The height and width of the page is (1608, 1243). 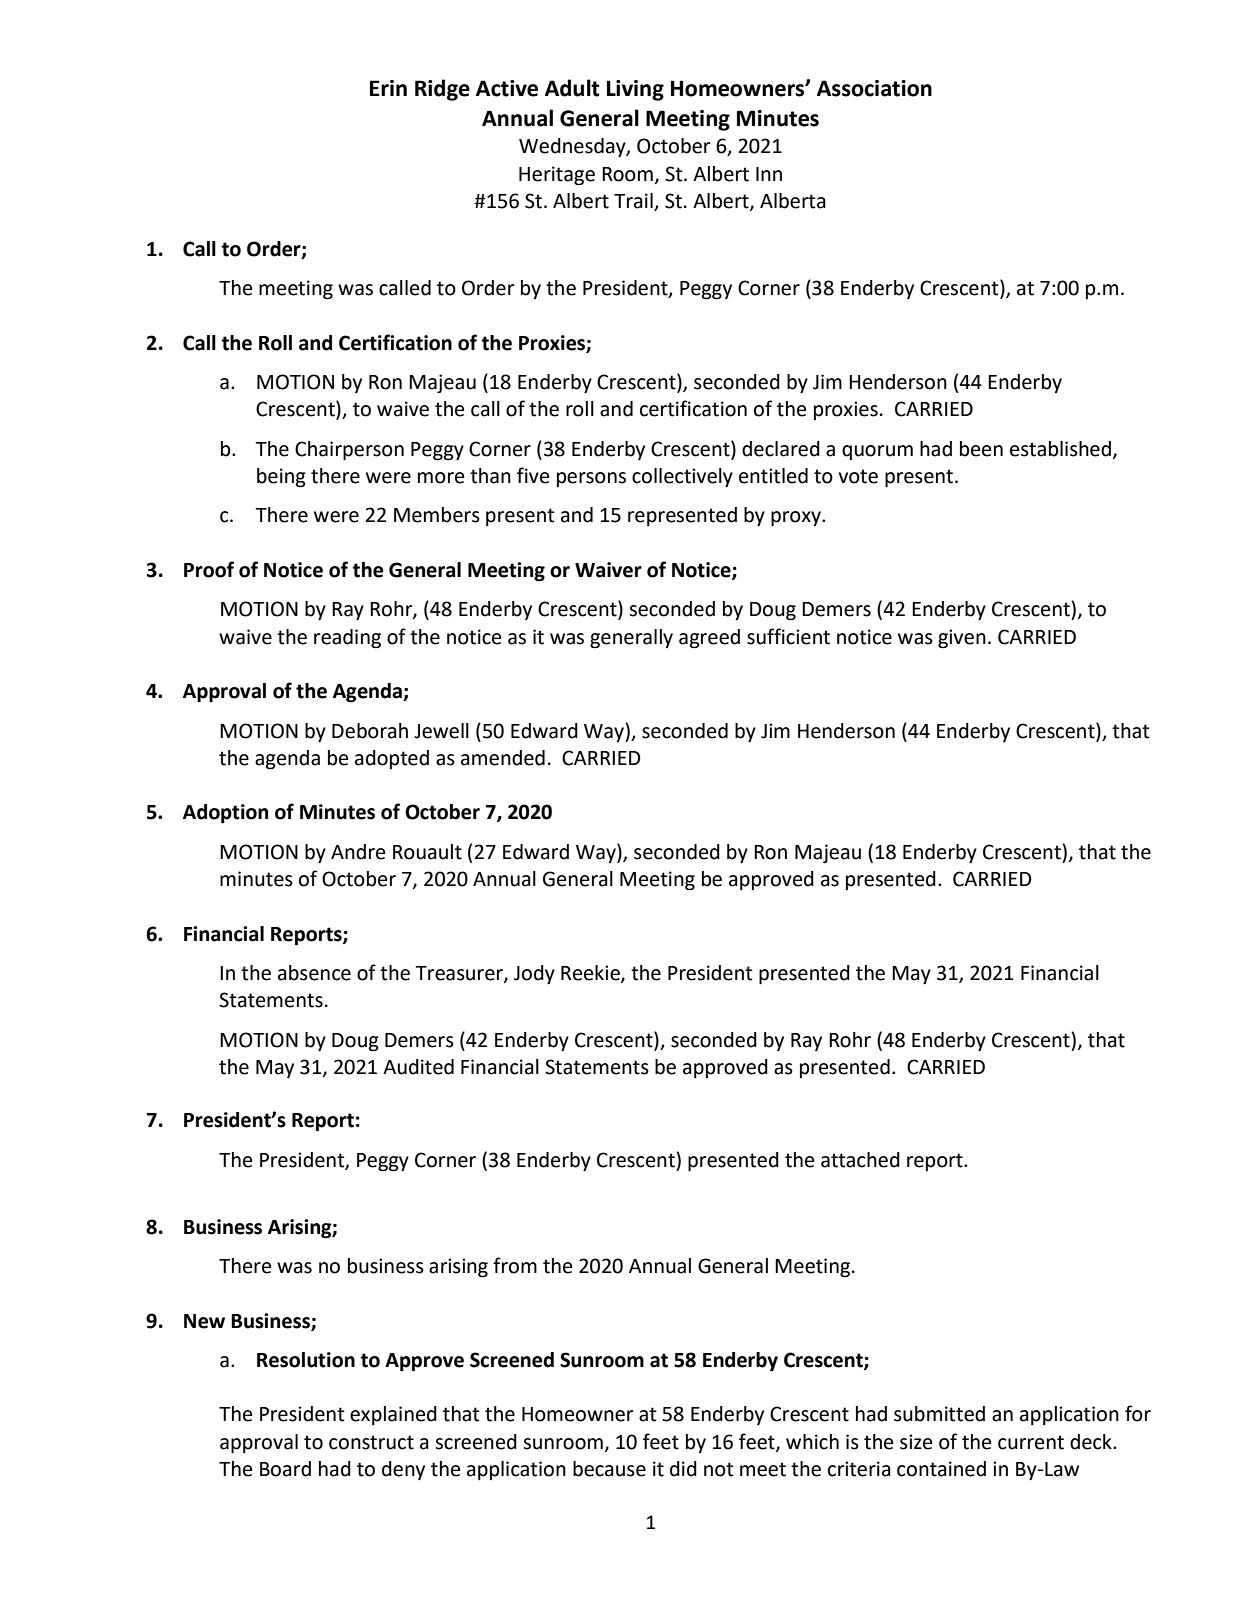 I want to click on attached, so click(x=860, y=1160).
